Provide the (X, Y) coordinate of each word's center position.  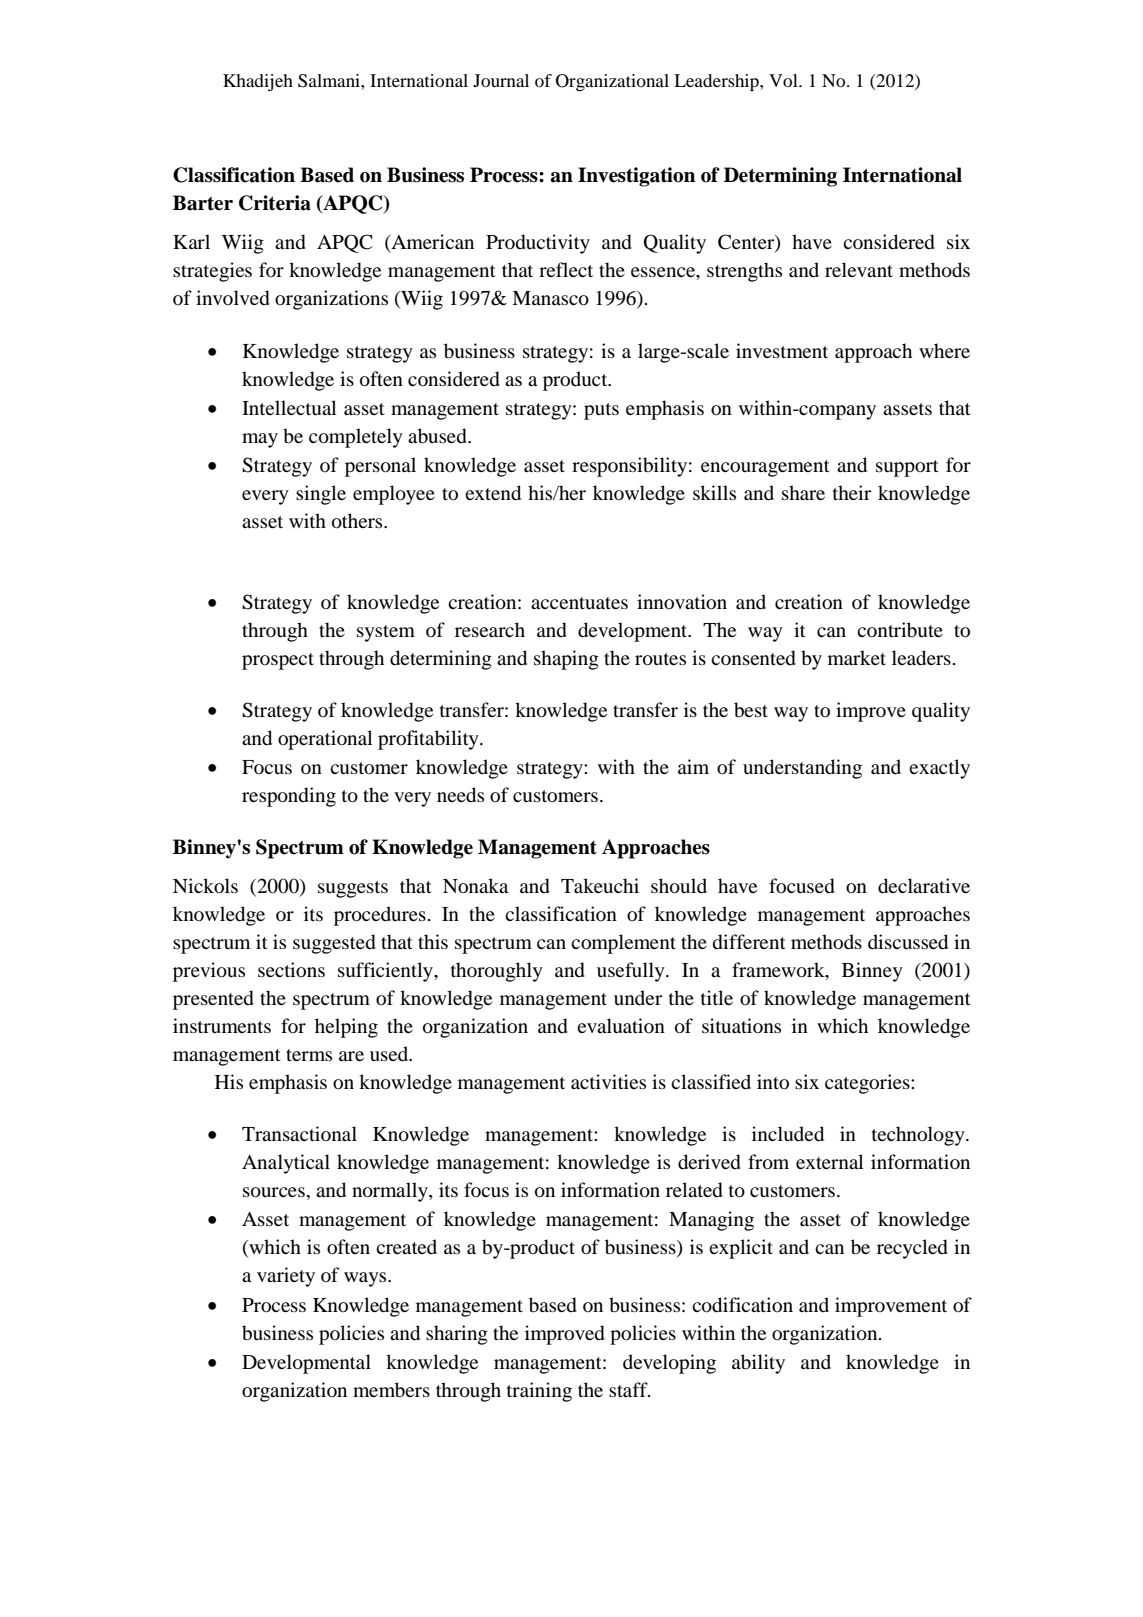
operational (325, 740)
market (857, 657)
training (539, 1392)
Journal (501, 80)
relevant (859, 269)
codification (742, 1305)
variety (286, 1277)
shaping (566, 660)
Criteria (275, 203)
